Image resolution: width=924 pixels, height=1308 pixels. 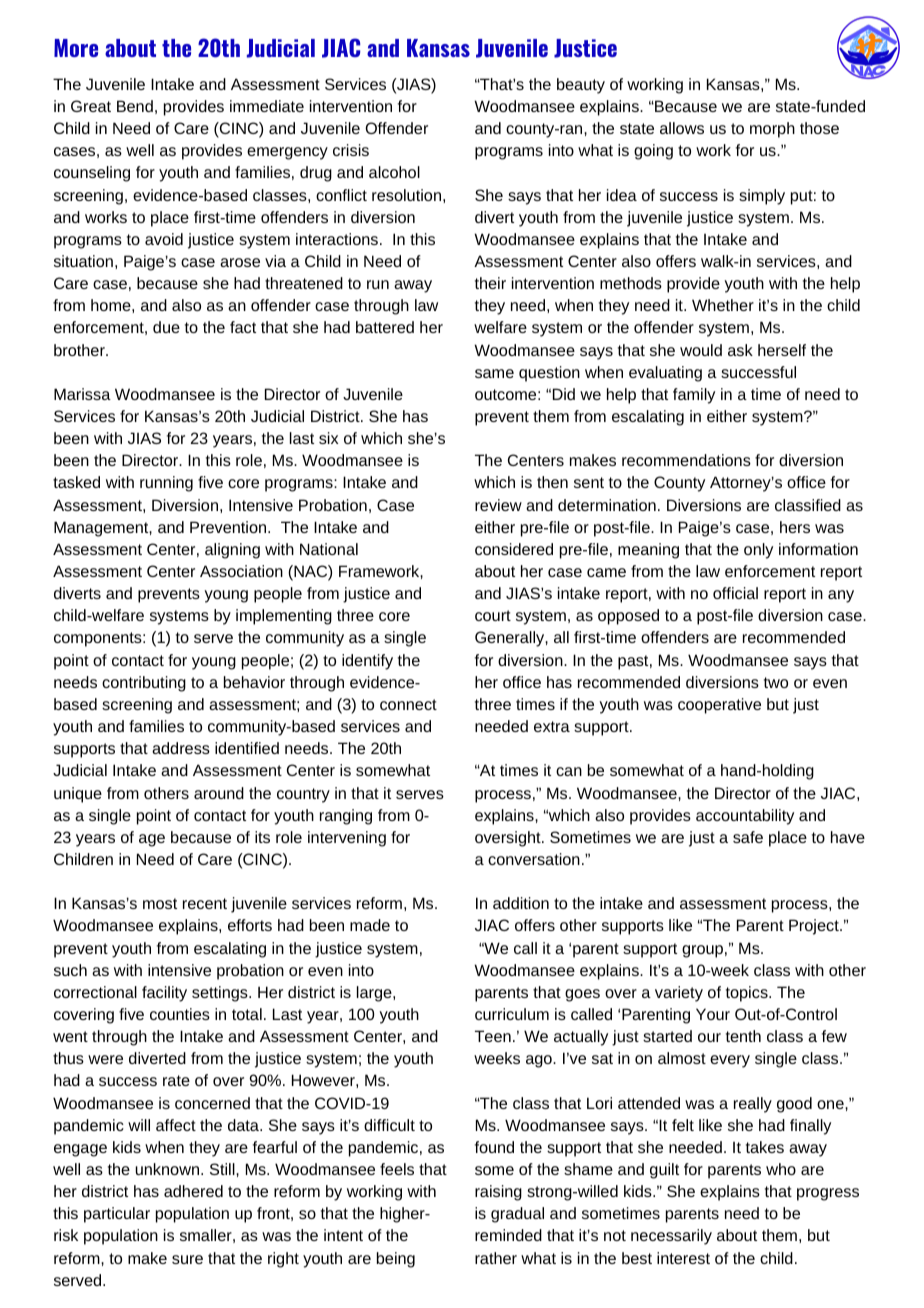 I want to click on safe, so click(x=748, y=837).
